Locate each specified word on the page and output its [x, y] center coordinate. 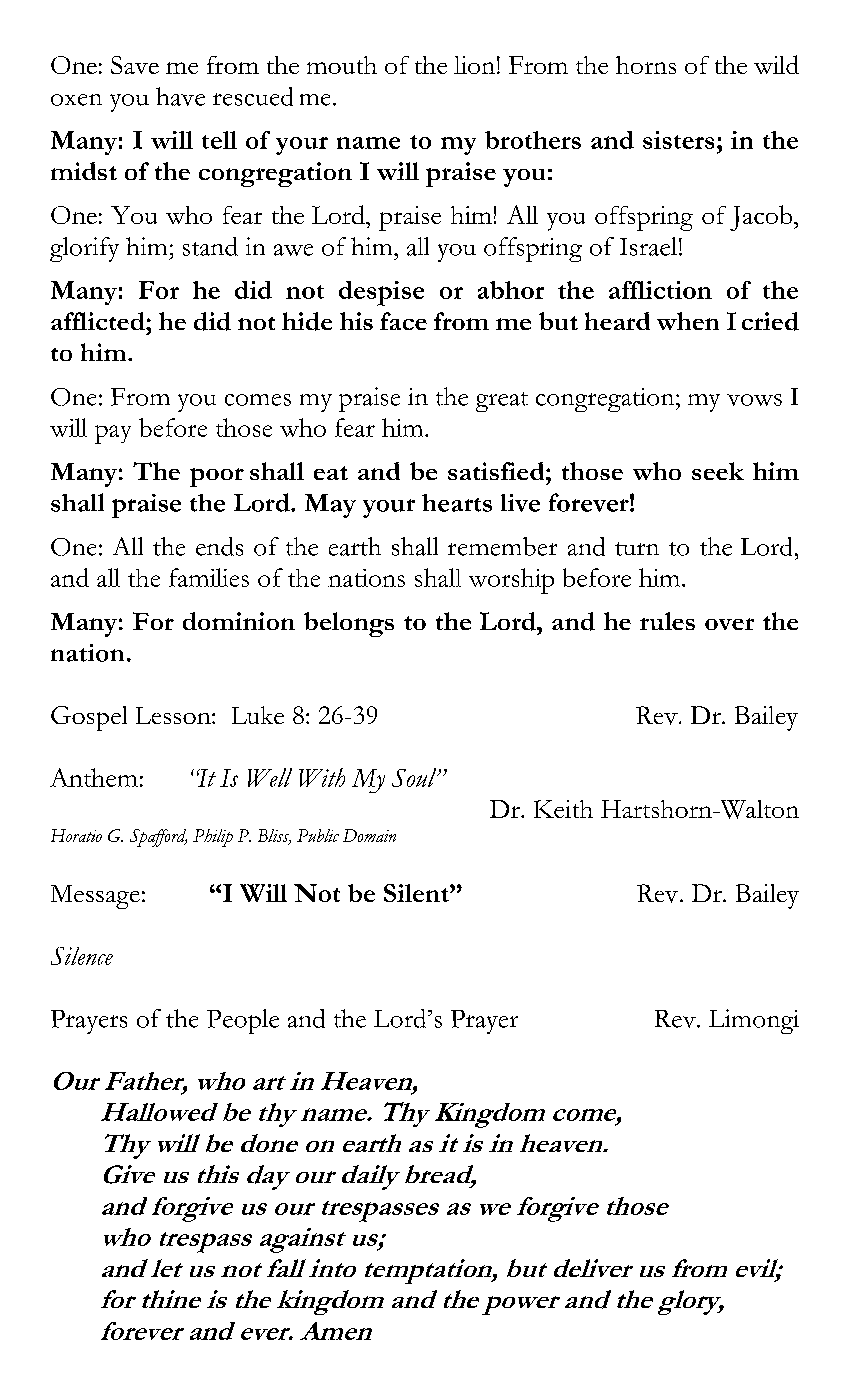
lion [474, 65]
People [243, 1021]
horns [646, 65]
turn [637, 549]
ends [219, 546]
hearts [457, 503]
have [180, 96]
